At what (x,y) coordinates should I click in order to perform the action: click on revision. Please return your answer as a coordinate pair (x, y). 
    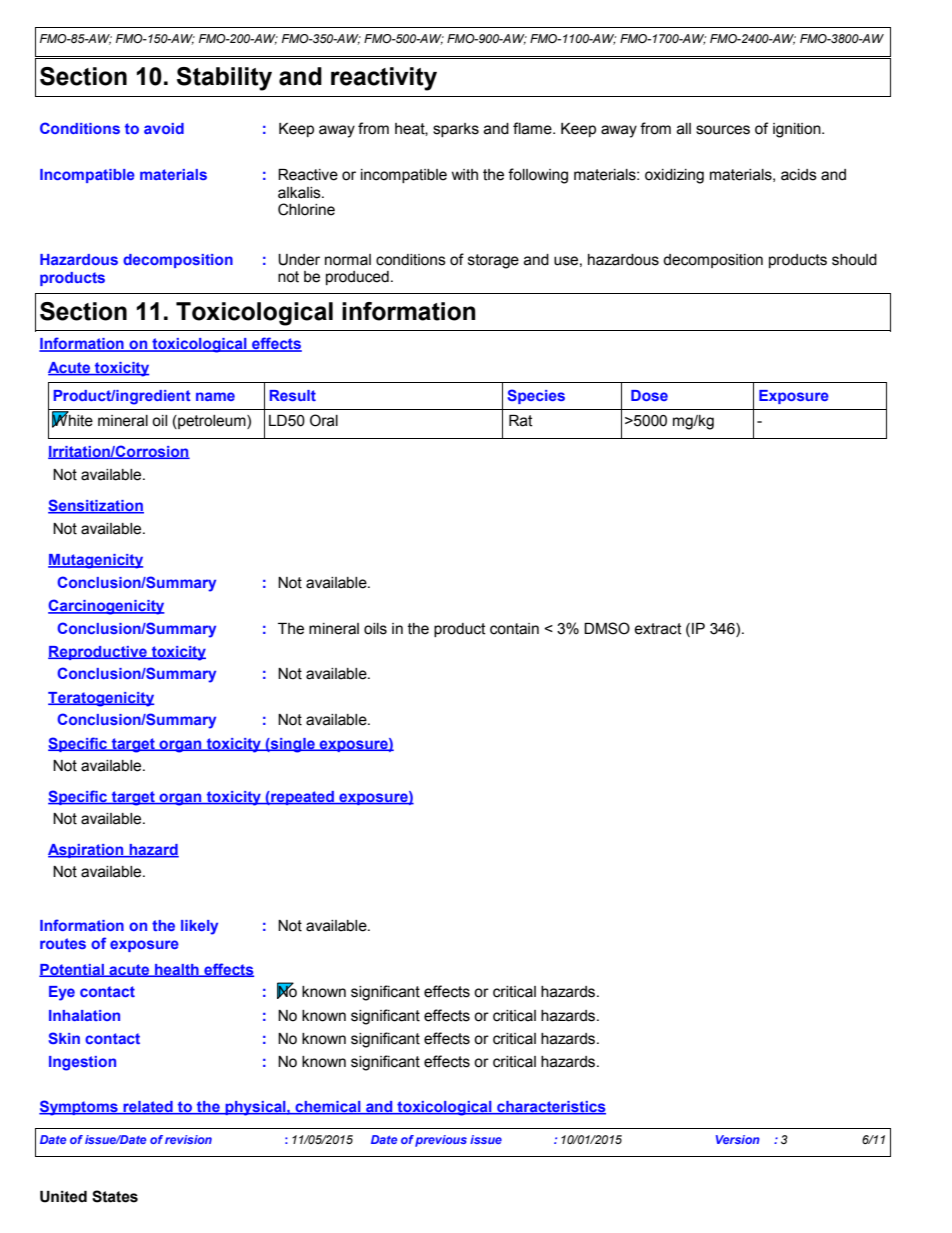
    Looking at the image, I should click on (188, 1139).
